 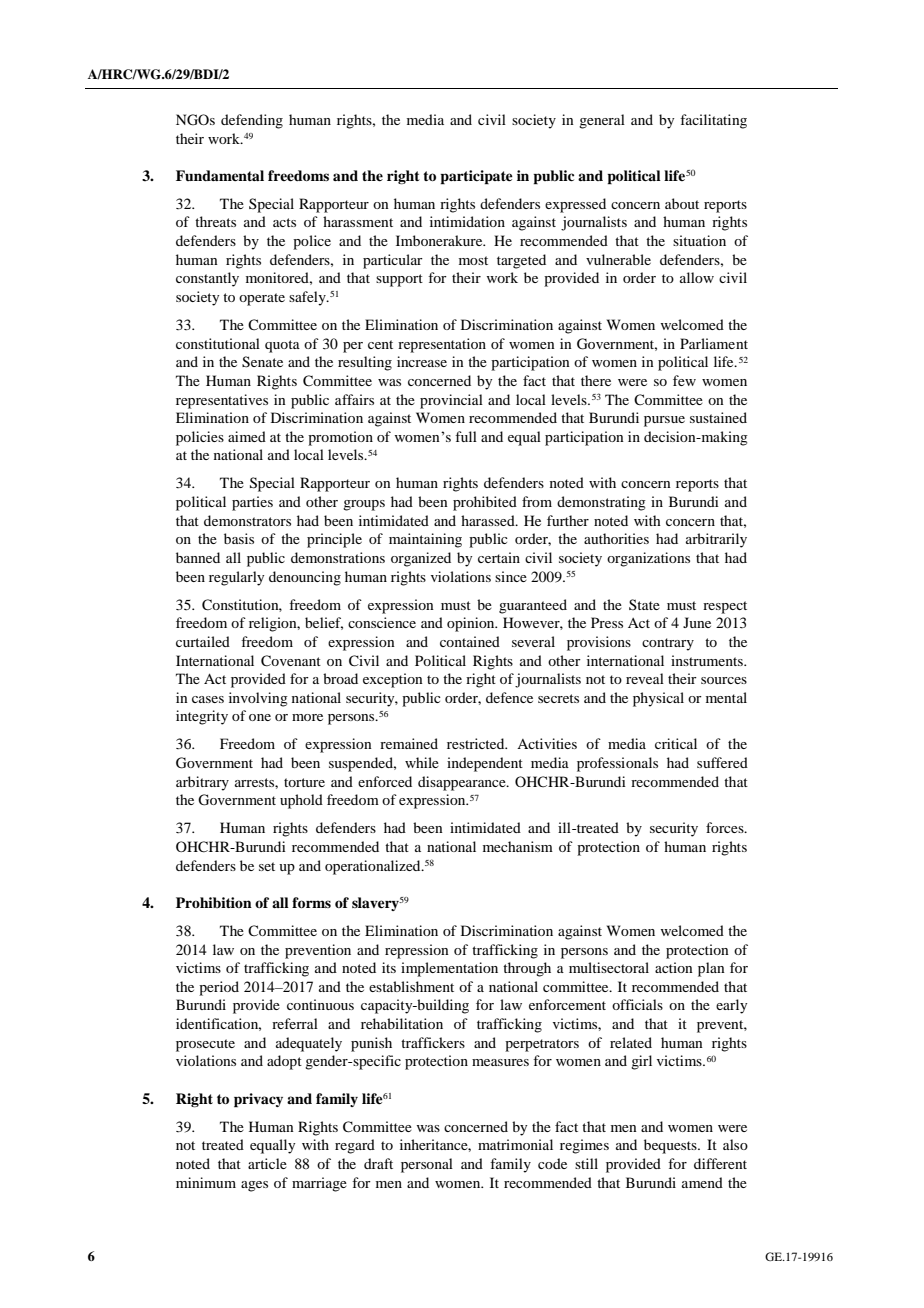 I want to click on aimed, so click(x=247, y=436).
